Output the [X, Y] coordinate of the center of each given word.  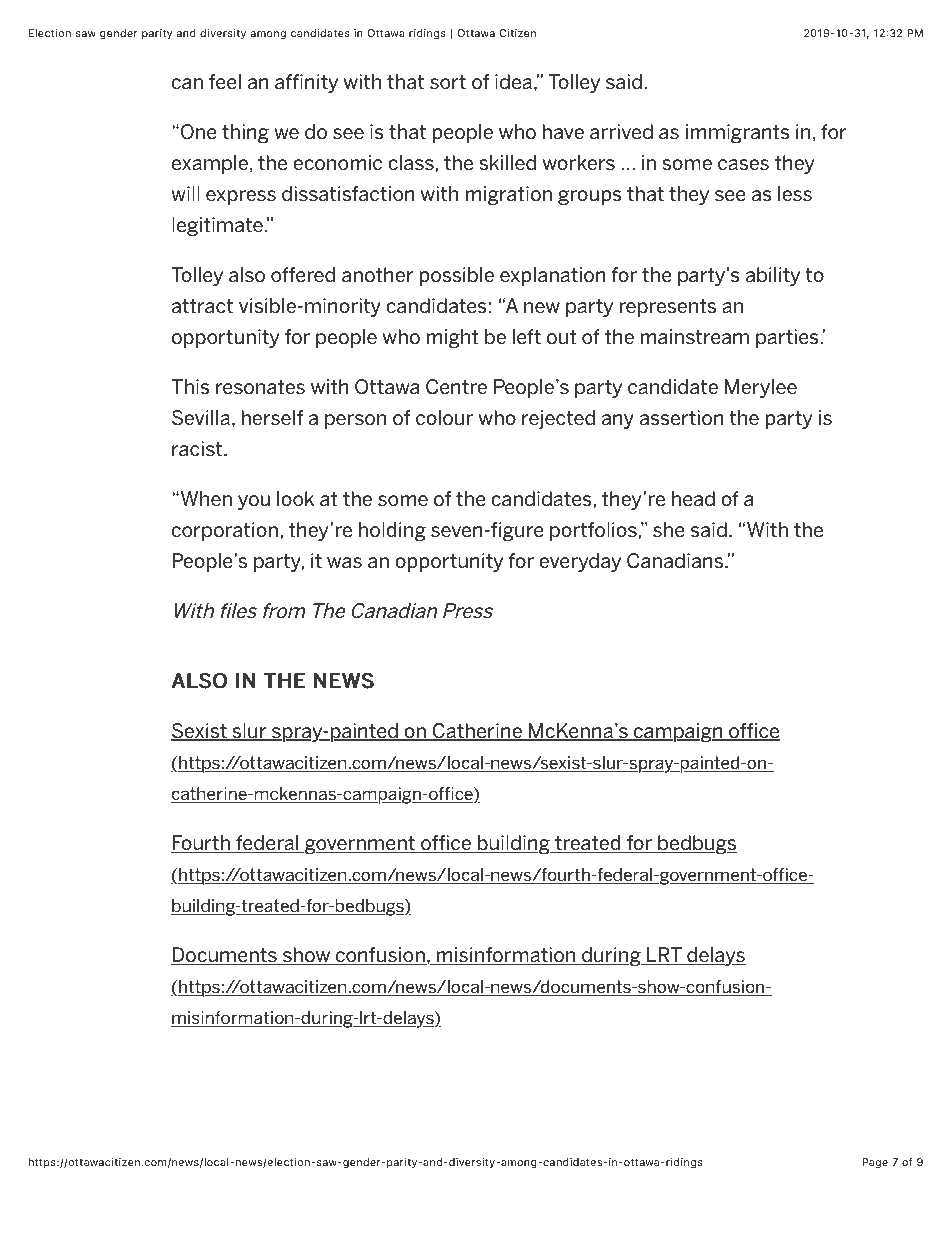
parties [788, 338]
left [527, 336]
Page [875, 1163]
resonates [260, 387]
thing [245, 133]
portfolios [593, 531]
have [563, 132]
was [344, 562]
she [669, 529]
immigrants [738, 133]
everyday [580, 562]
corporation [225, 531]
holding [392, 531]
